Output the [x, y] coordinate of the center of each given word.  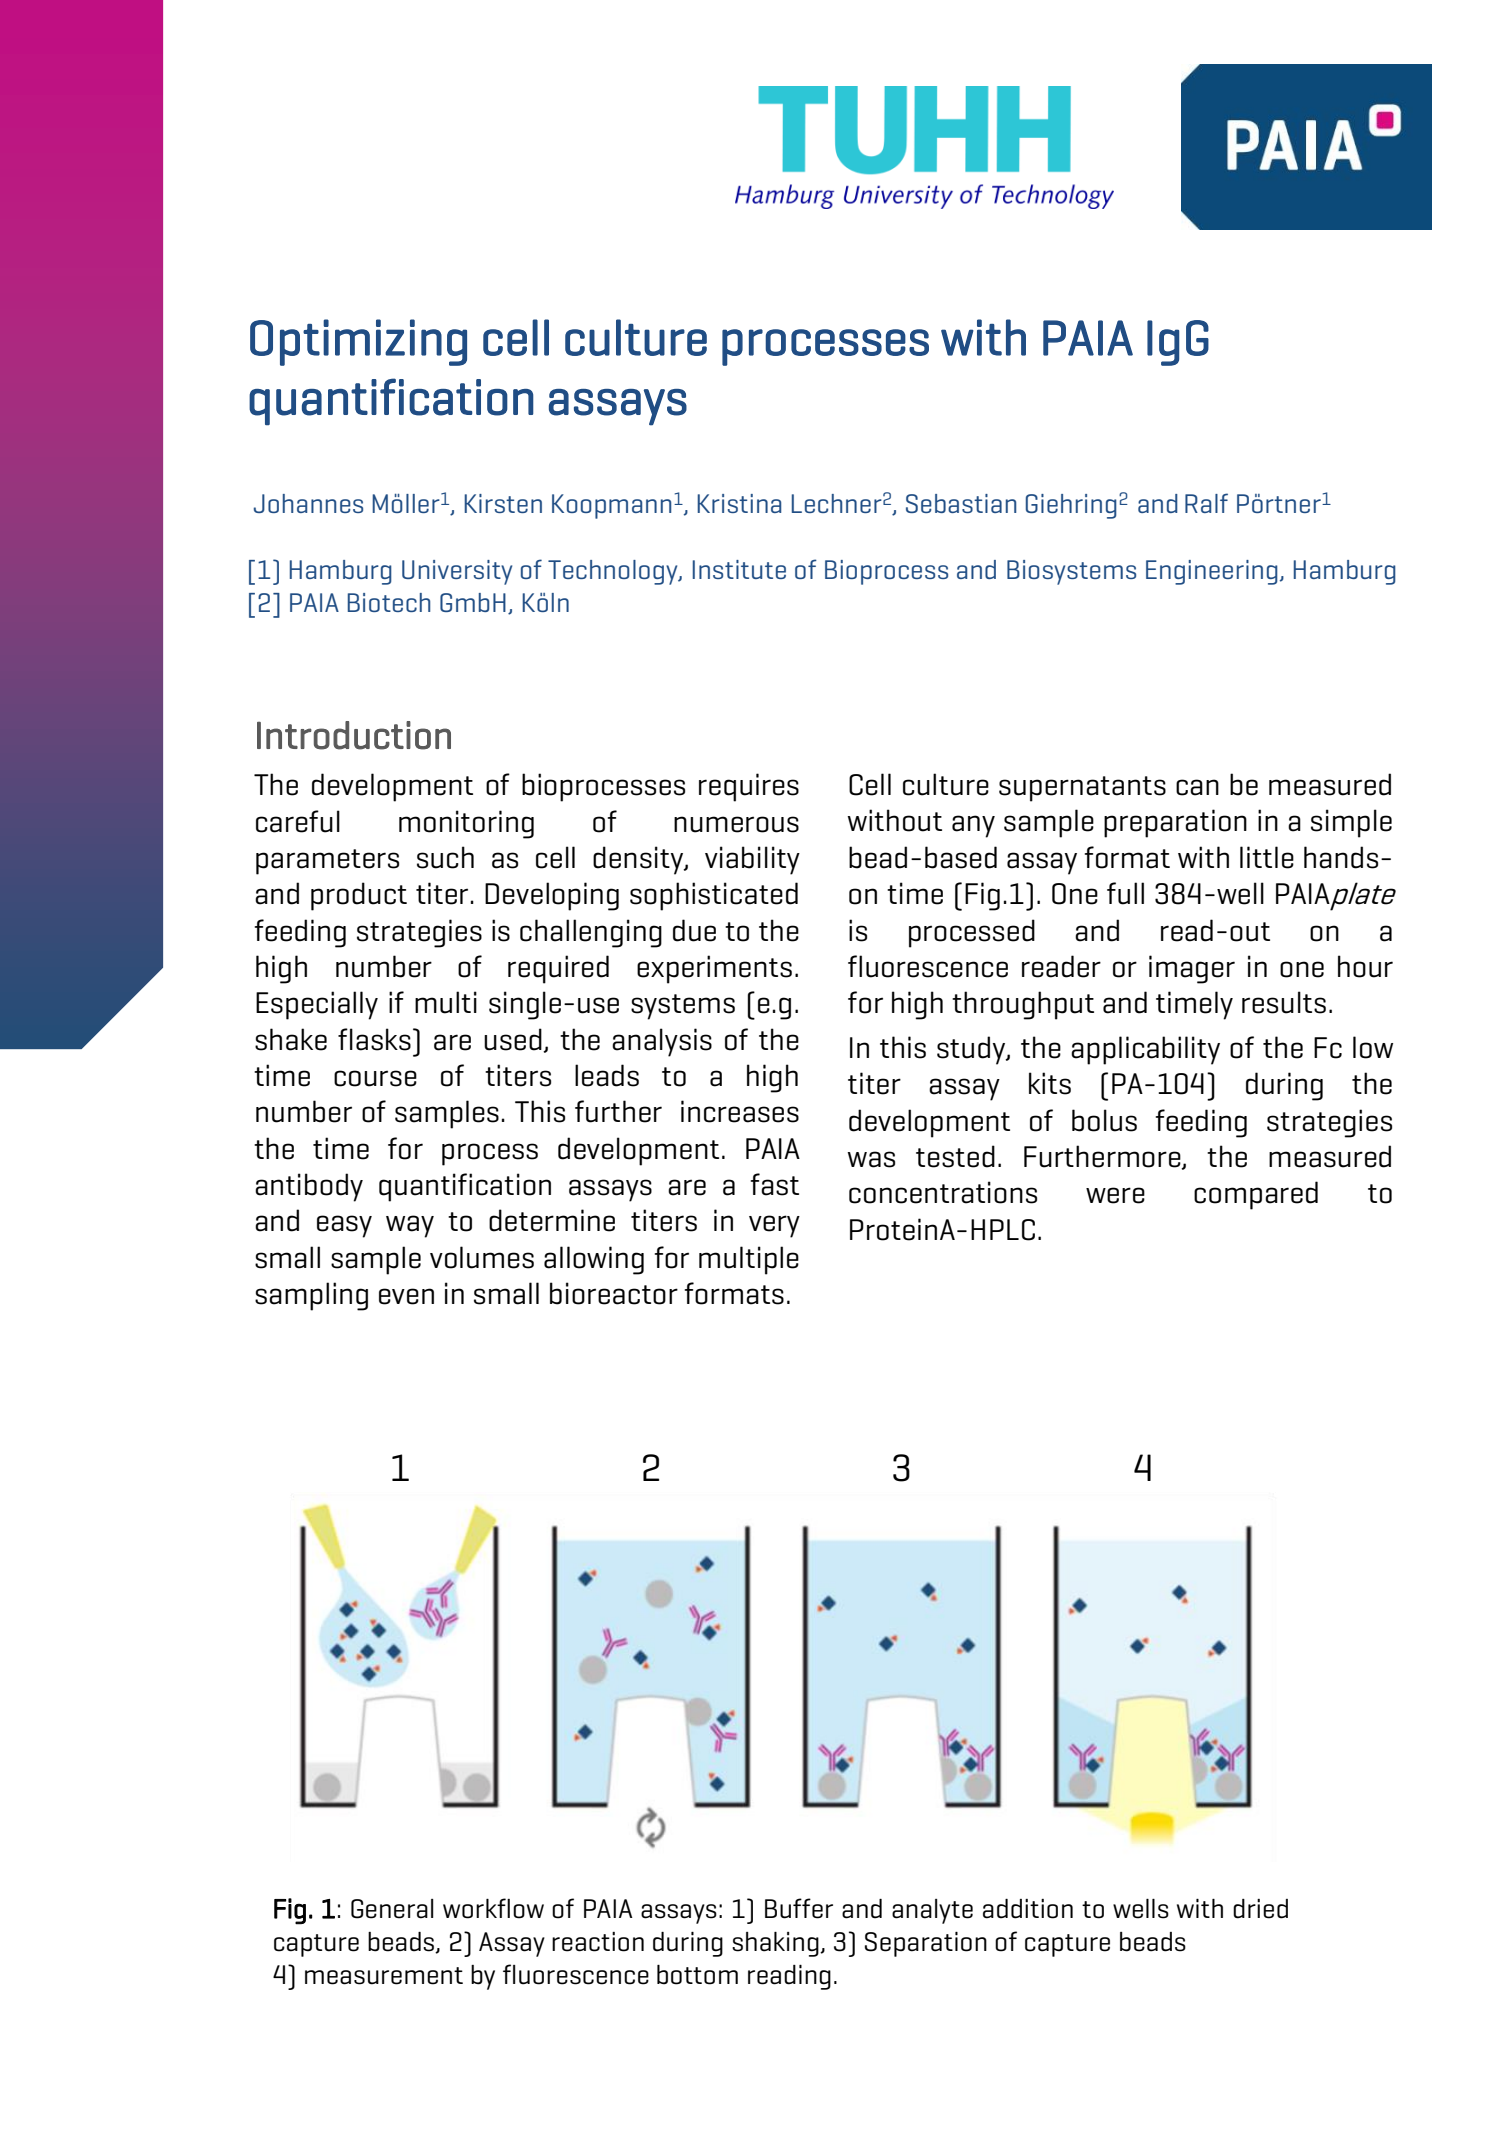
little [1267, 857]
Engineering [1212, 572]
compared [1256, 1195]
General [392, 1909]
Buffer [799, 1908]
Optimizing [358, 342]
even [406, 1296]
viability [752, 860]
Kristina [739, 503]
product [359, 896]
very [774, 1226]
